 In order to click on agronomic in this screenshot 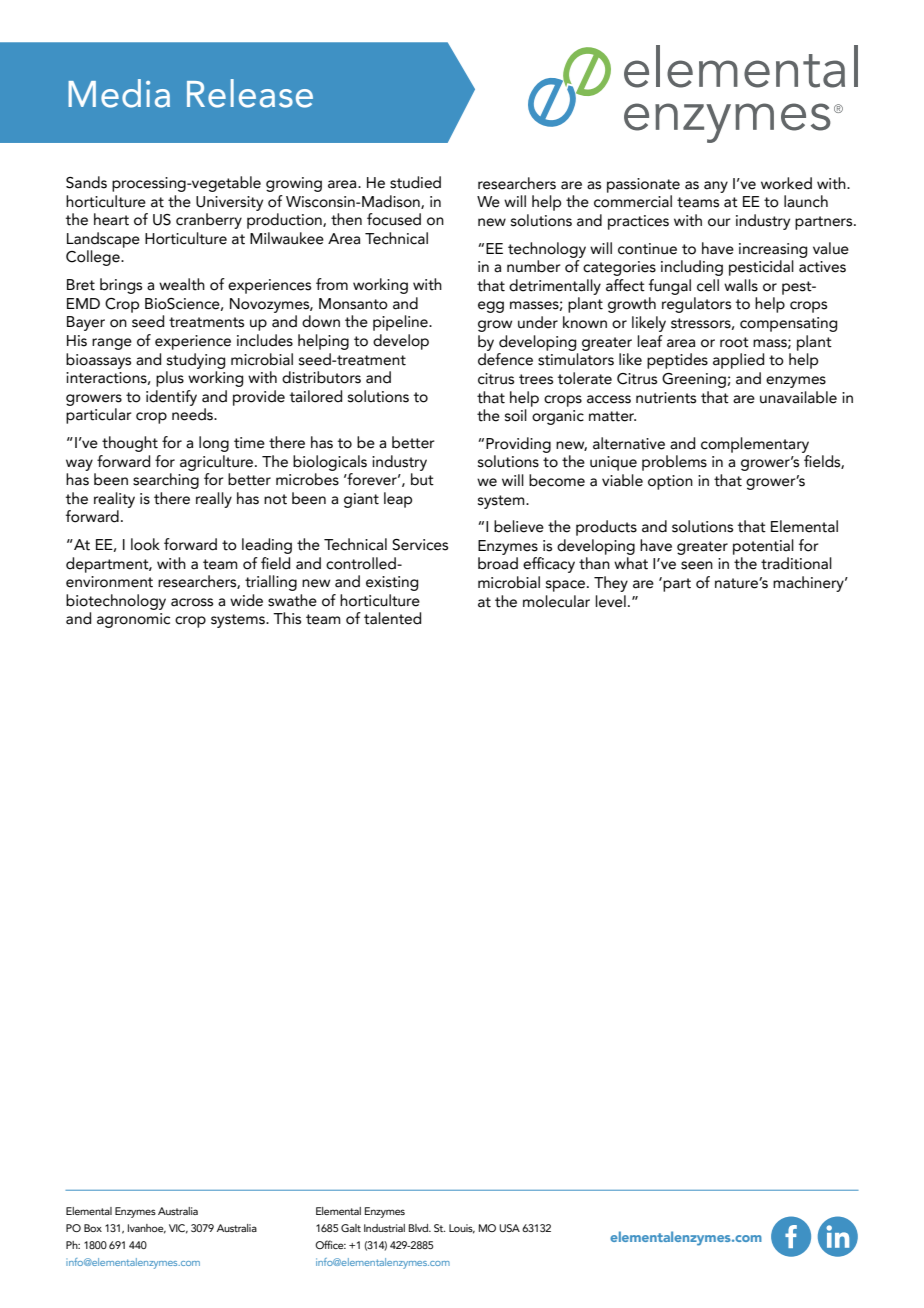, I will do `click(133, 620)`.
